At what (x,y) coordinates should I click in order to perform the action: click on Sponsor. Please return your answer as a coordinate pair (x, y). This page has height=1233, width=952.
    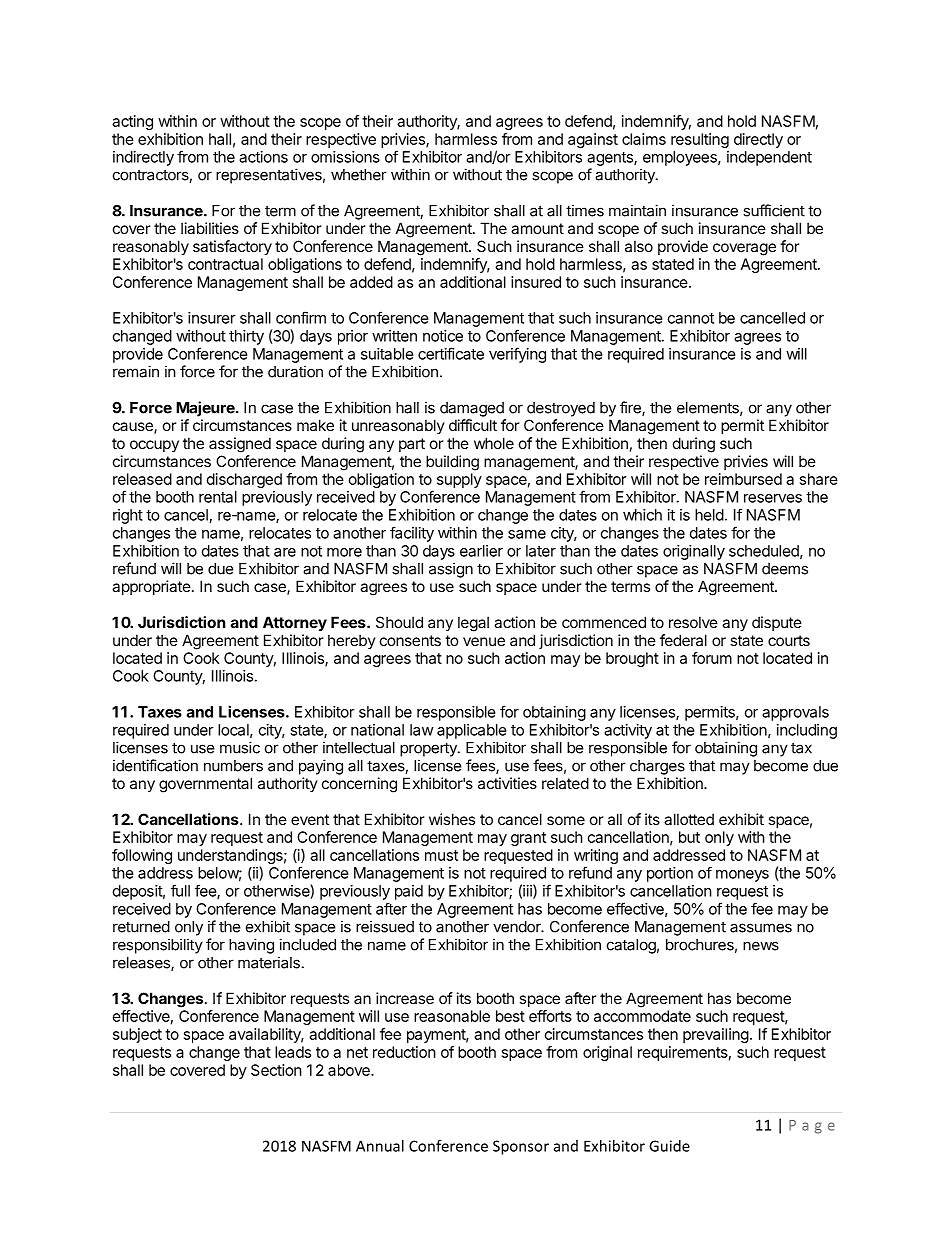
    Looking at the image, I should click on (521, 1147).
